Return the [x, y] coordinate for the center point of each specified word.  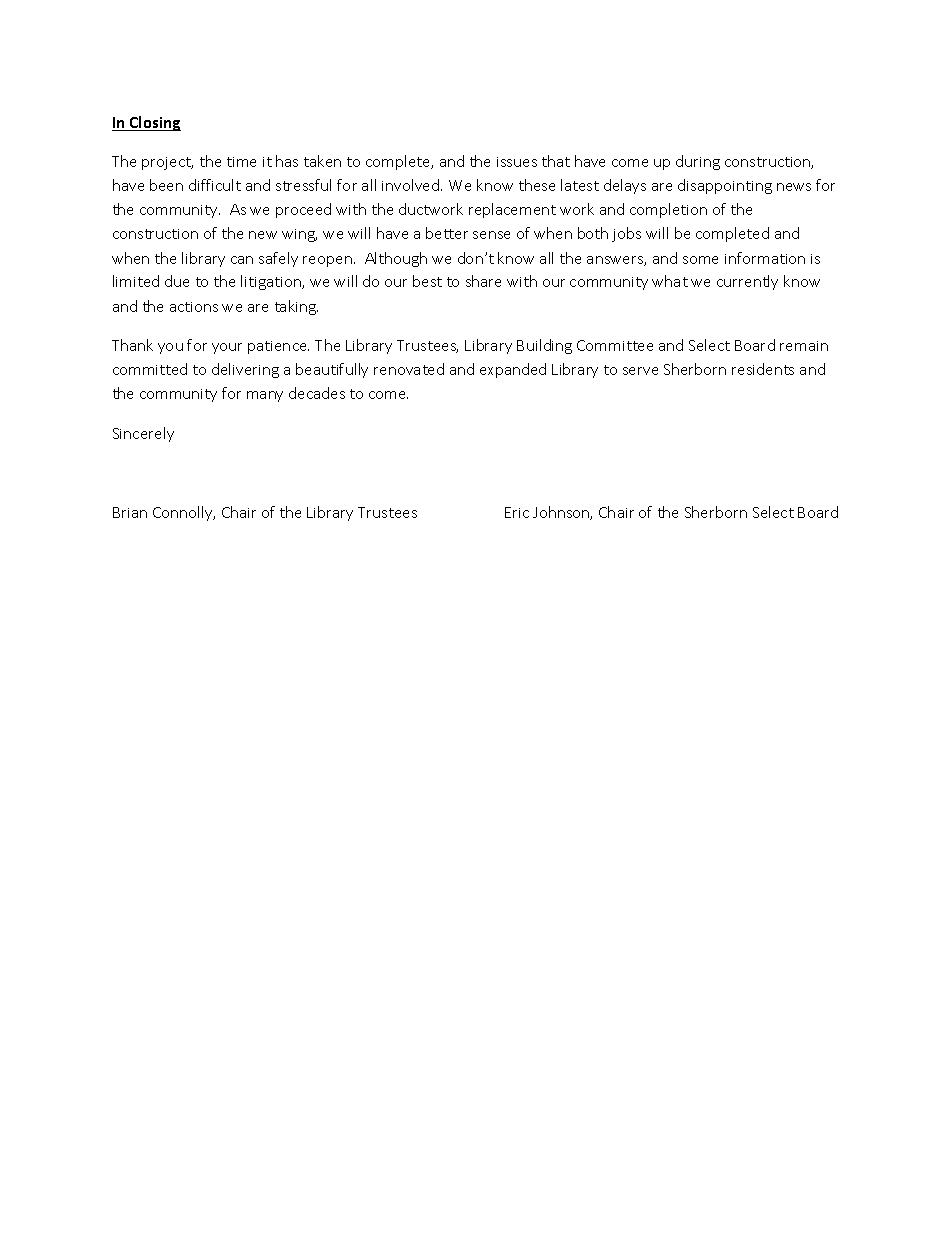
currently [747, 282]
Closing [154, 123]
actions [194, 307]
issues [517, 162]
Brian [130, 512]
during [698, 162]
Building [544, 346]
